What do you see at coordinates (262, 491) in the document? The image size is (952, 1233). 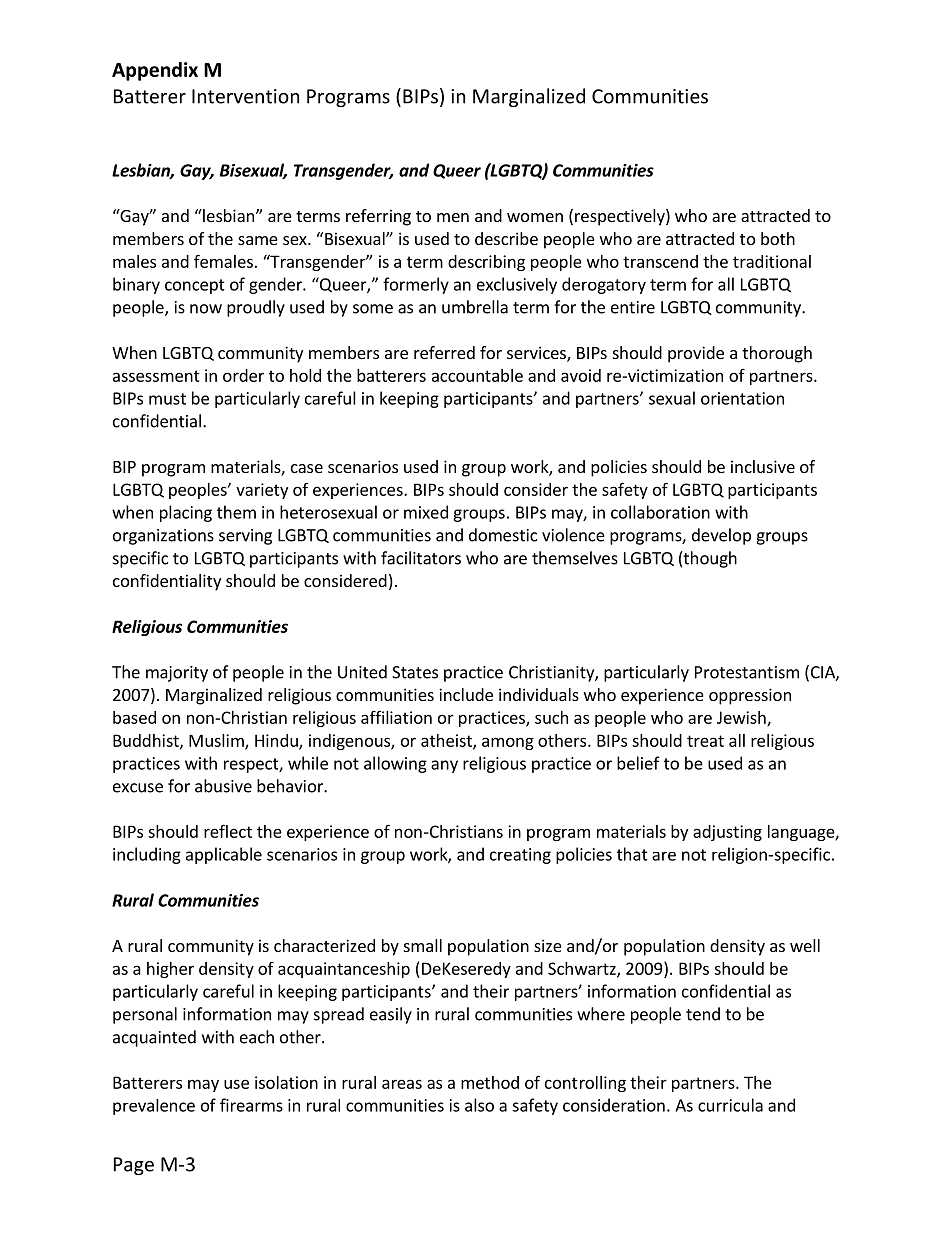 I see `variety` at bounding box center [262, 491].
